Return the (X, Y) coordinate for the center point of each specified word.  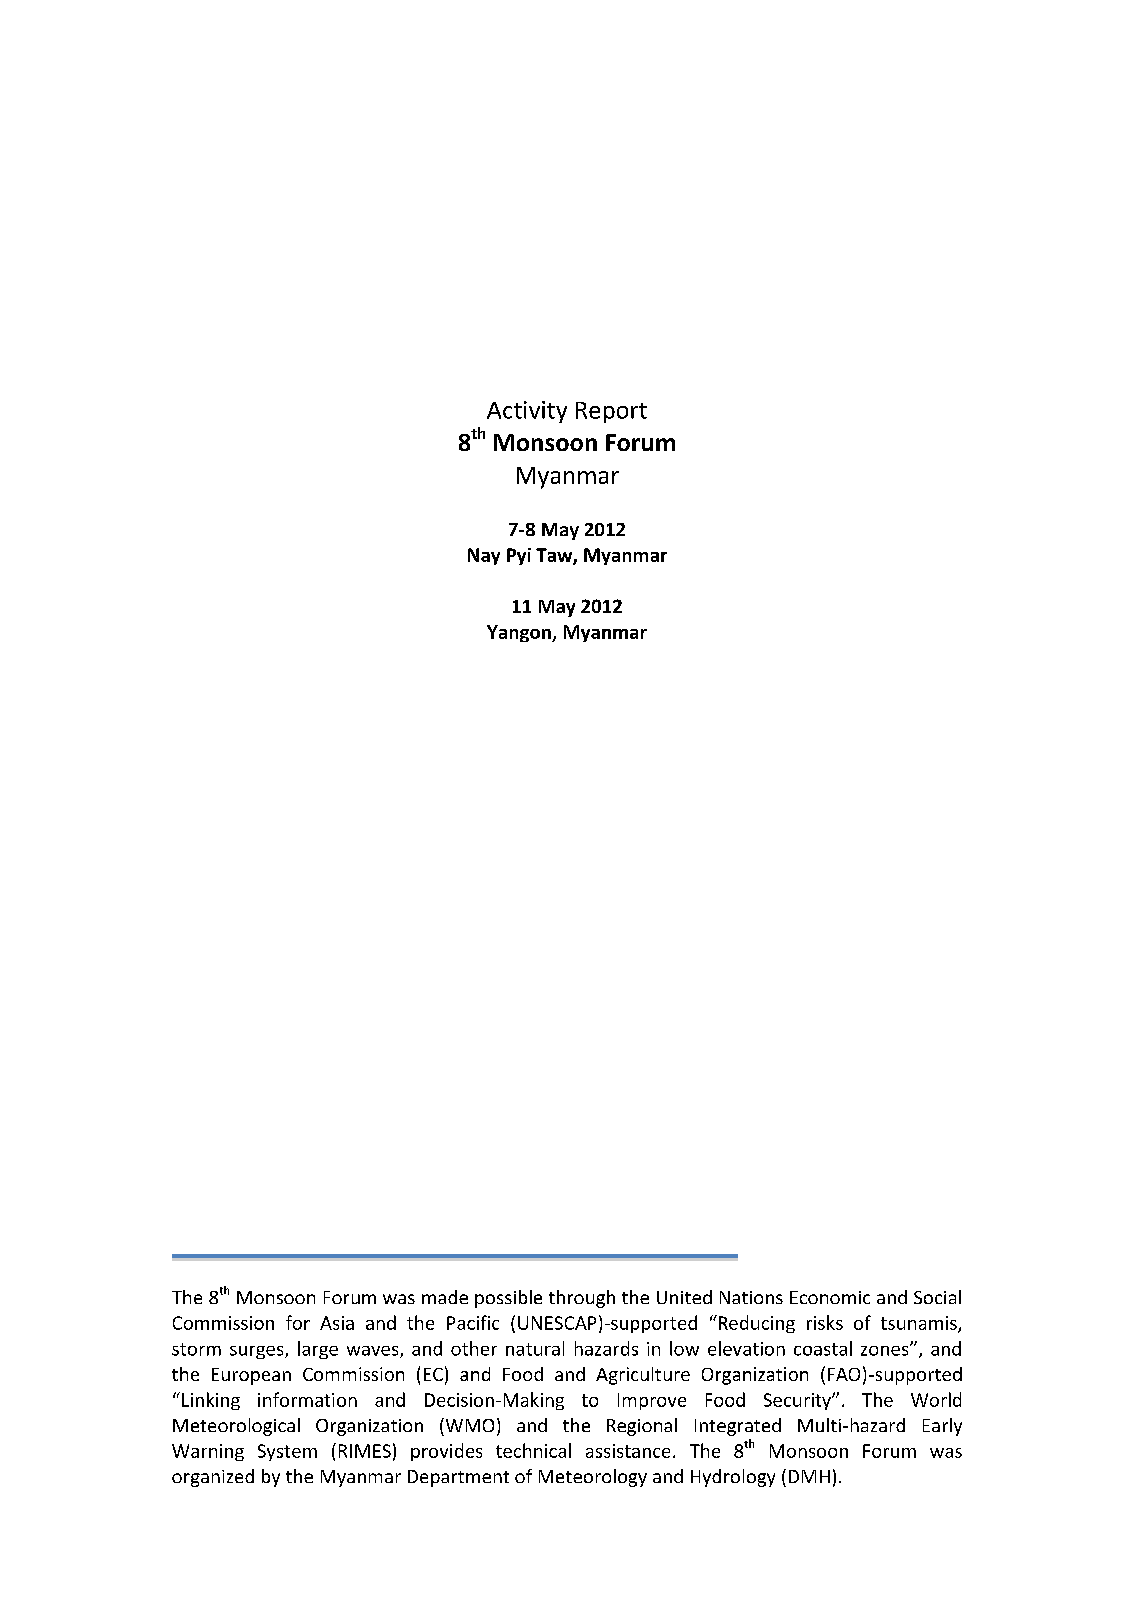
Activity (527, 412)
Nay (484, 556)
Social (937, 1297)
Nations (751, 1297)
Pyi (519, 556)
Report (611, 412)
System (287, 1452)
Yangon (520, 633)
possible (508, 1299)
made (445, 1297)
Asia (337, 1323)
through (582, 1299)
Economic (830, 1297)
